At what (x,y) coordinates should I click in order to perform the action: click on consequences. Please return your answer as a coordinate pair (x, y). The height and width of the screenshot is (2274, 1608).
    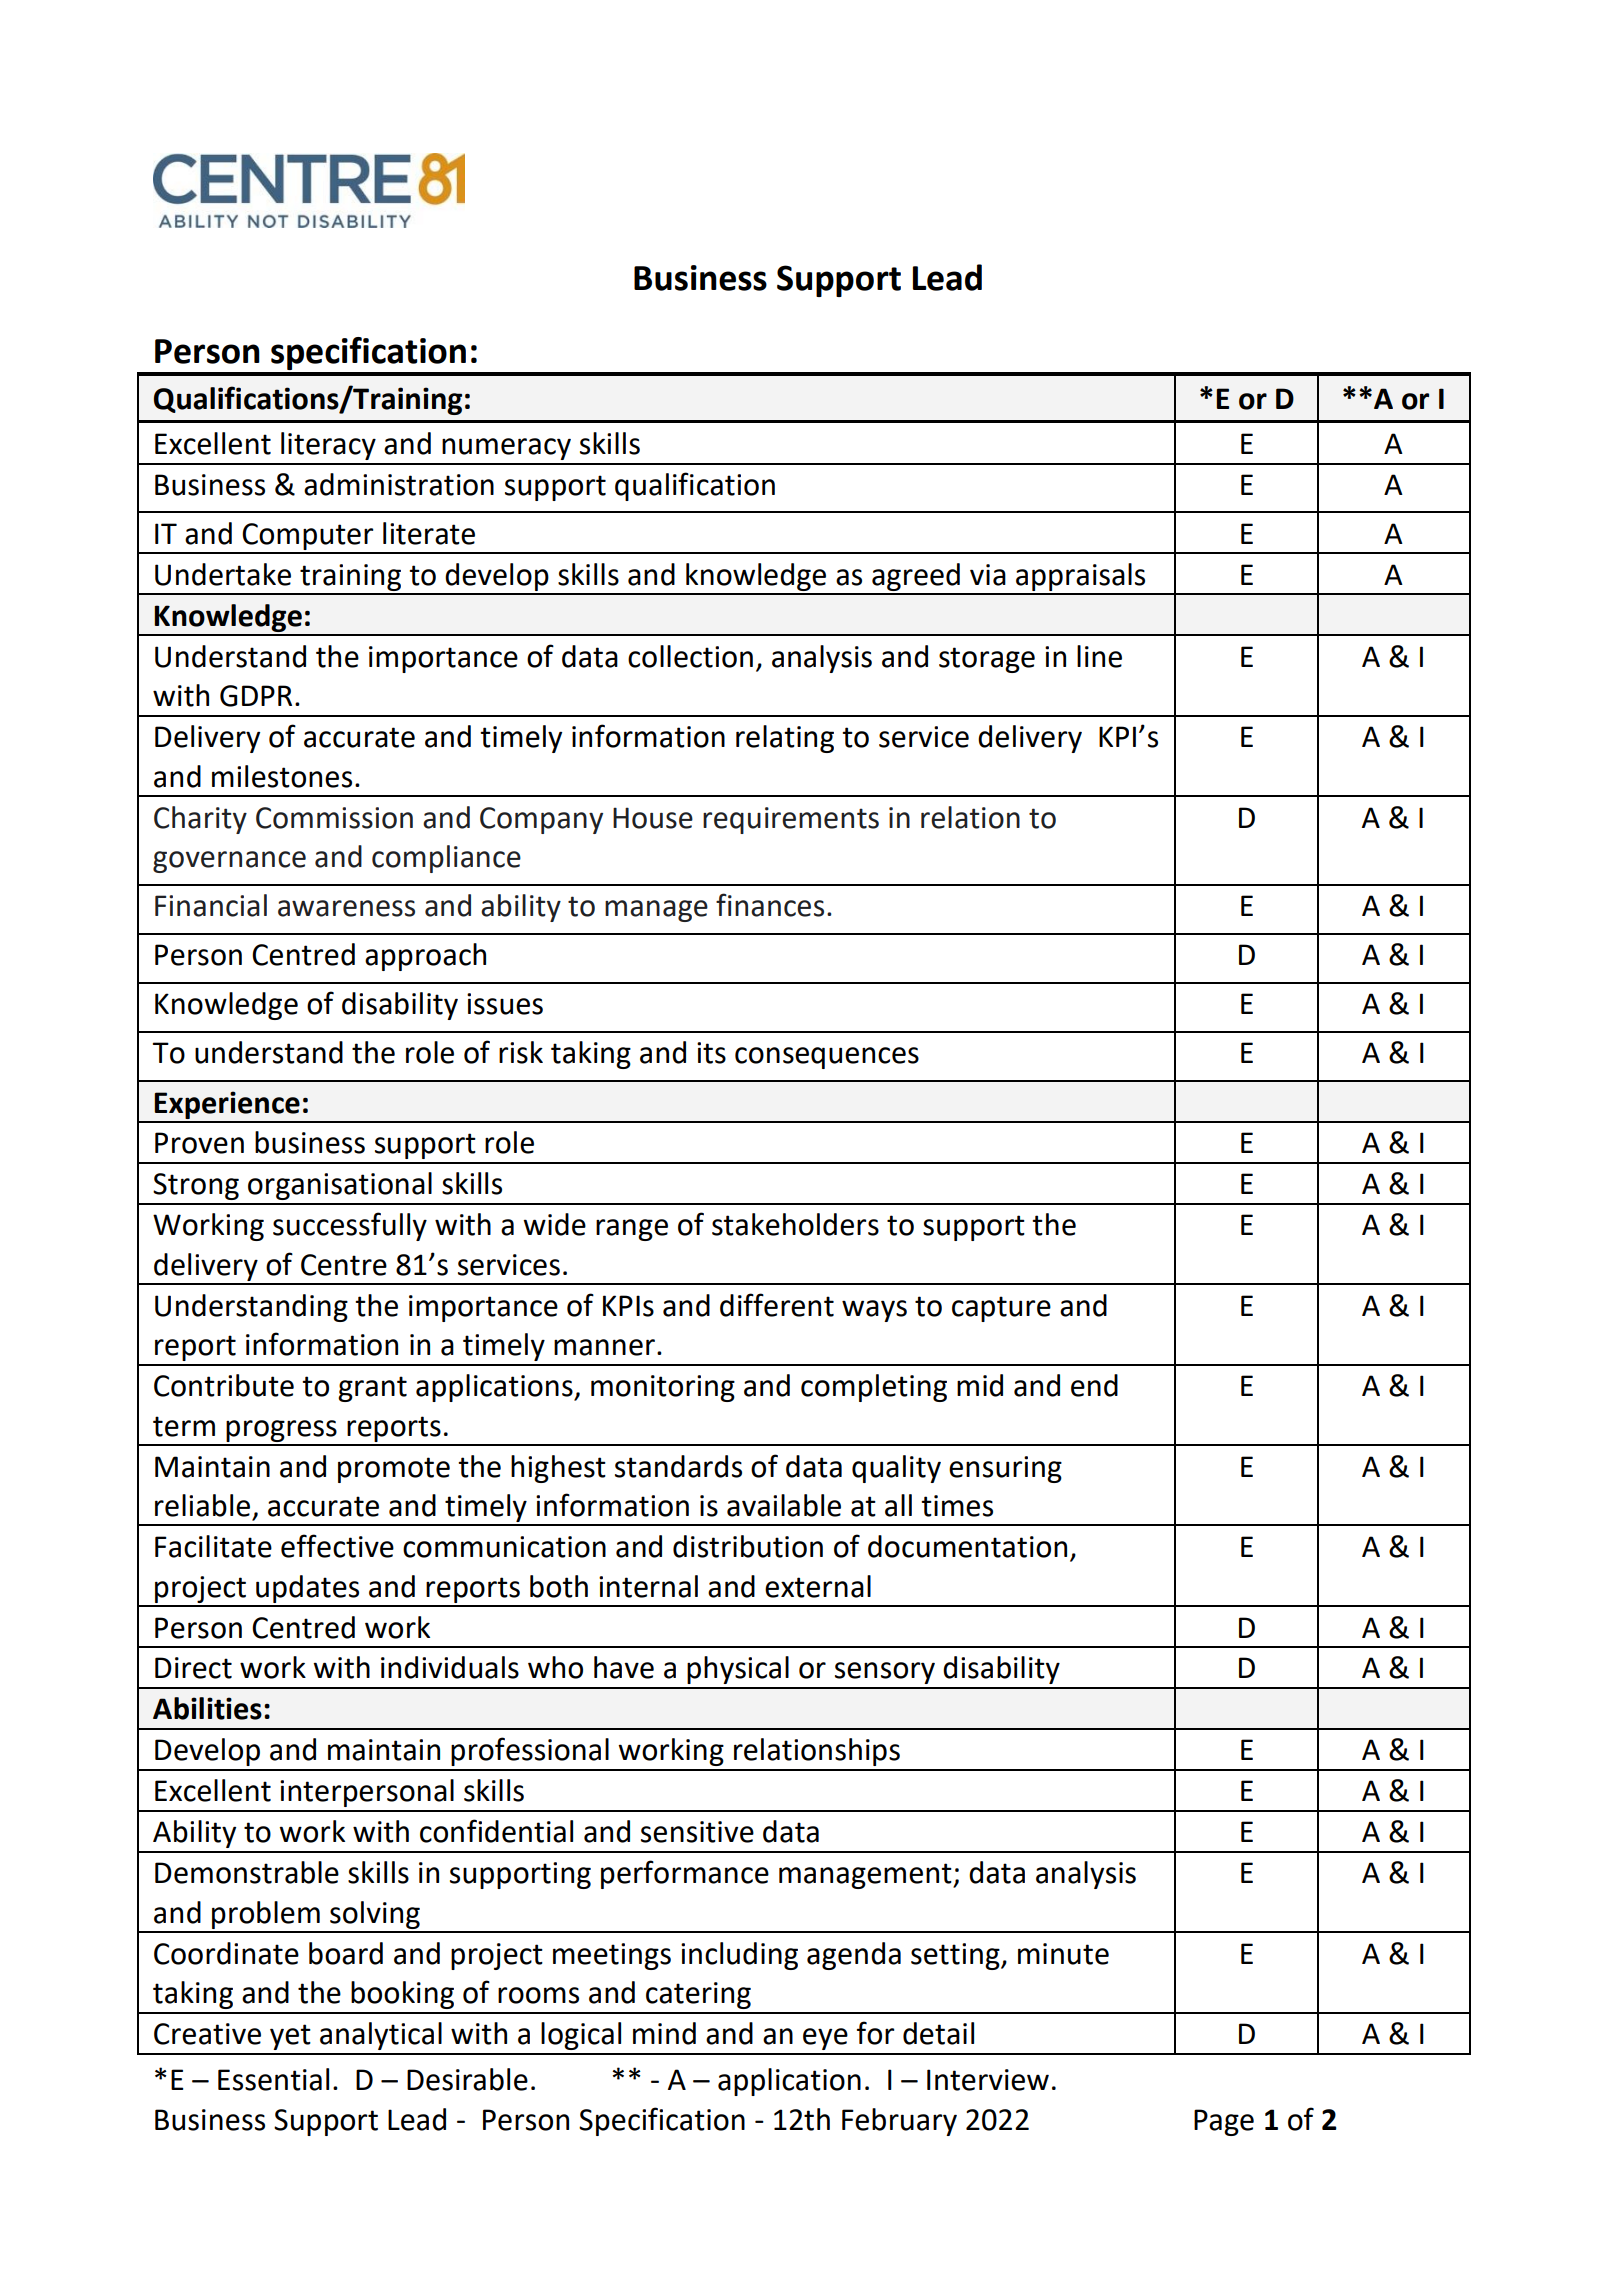
    Looking at the image, I should click on (827, 1058).
